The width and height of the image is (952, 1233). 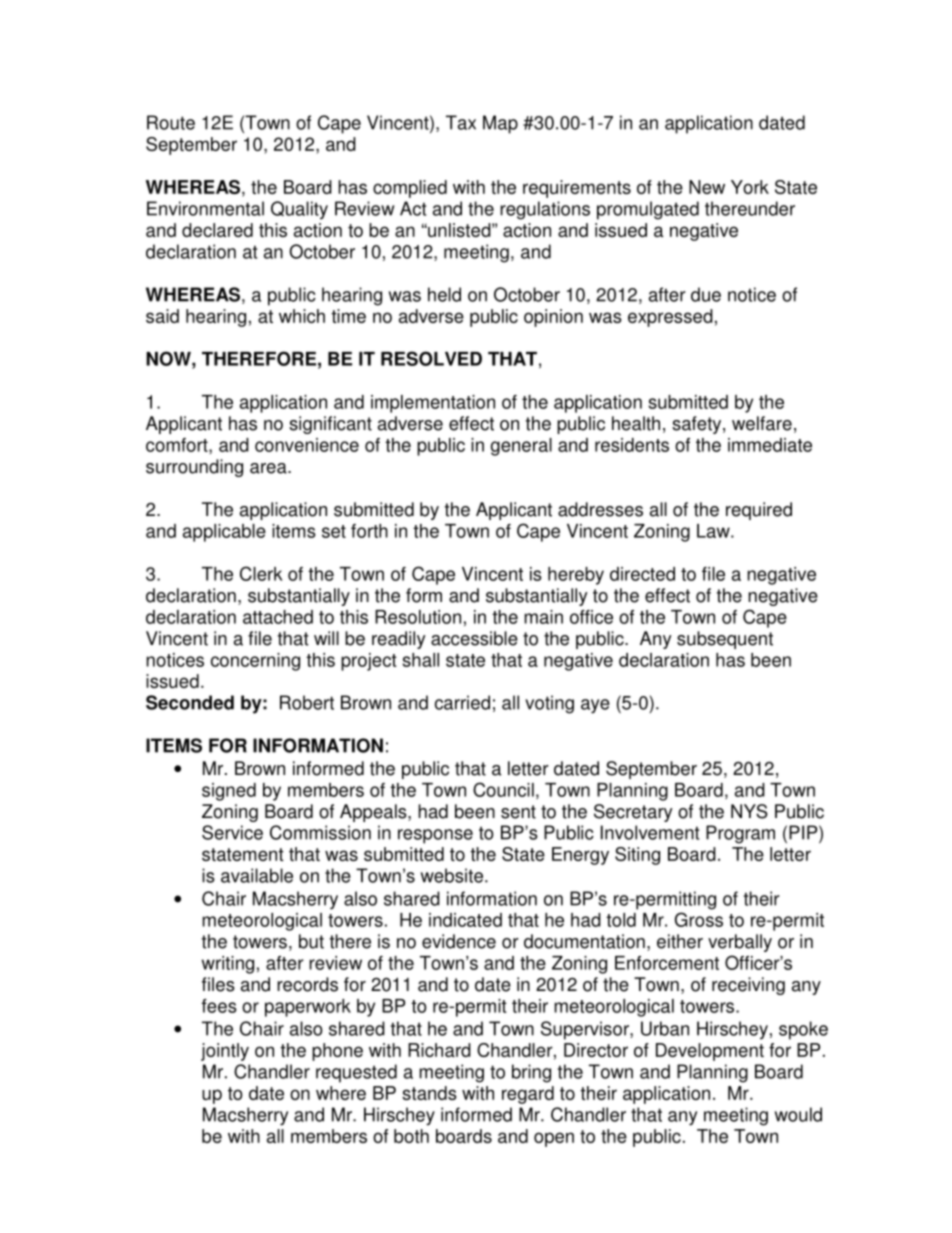 What do you see at coordinates (698, 425) in the image?
I see `safety` at bounding box center [698, 425].
